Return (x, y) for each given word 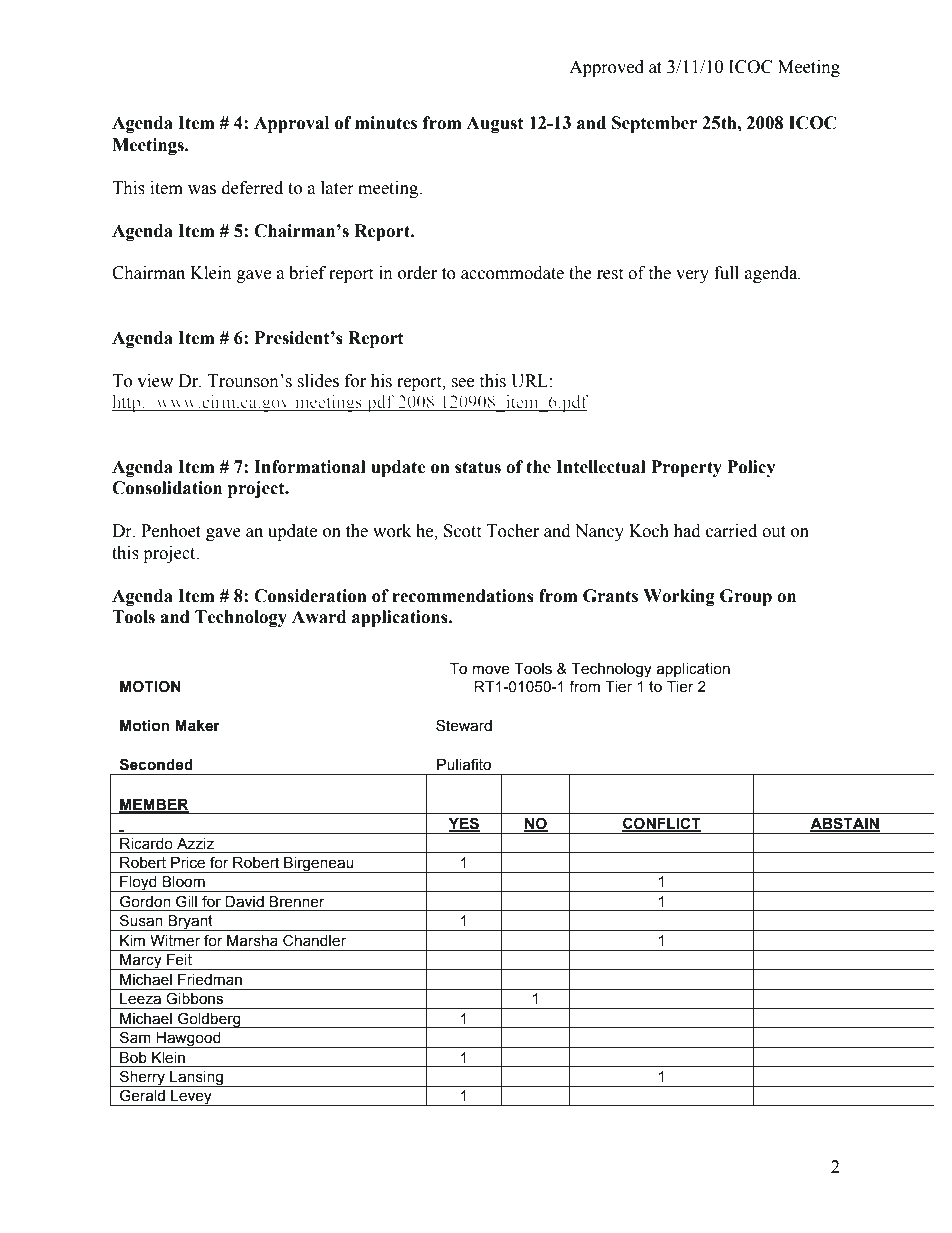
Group (746, 597)
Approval (291, 124)
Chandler (314, 940)
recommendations (463, 596)
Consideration (310, 596)
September (654, 124)
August (495, 124)
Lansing (196, 1079)
